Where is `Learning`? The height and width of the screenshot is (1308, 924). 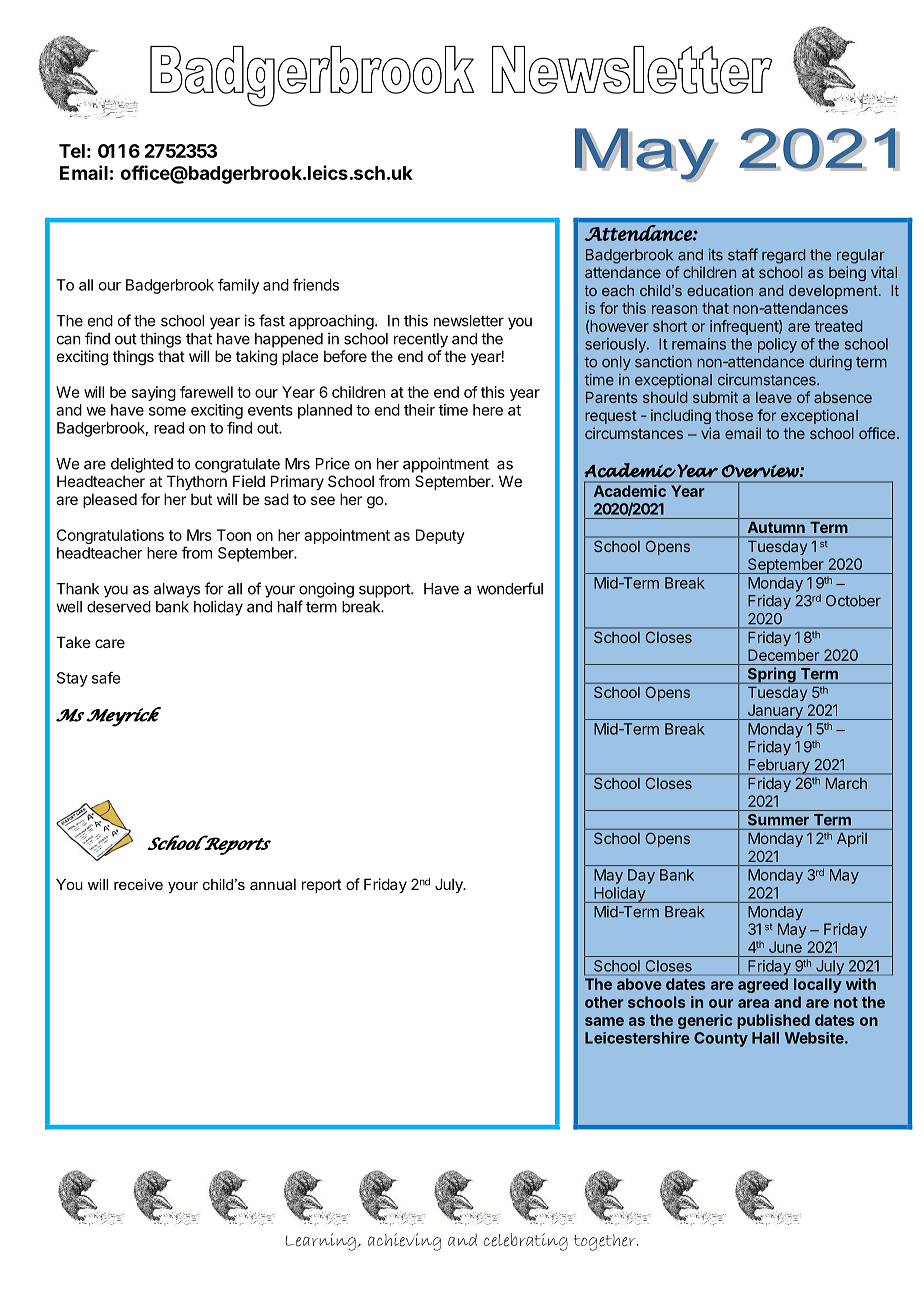
Learning is located at coordinates (321, 1242).
